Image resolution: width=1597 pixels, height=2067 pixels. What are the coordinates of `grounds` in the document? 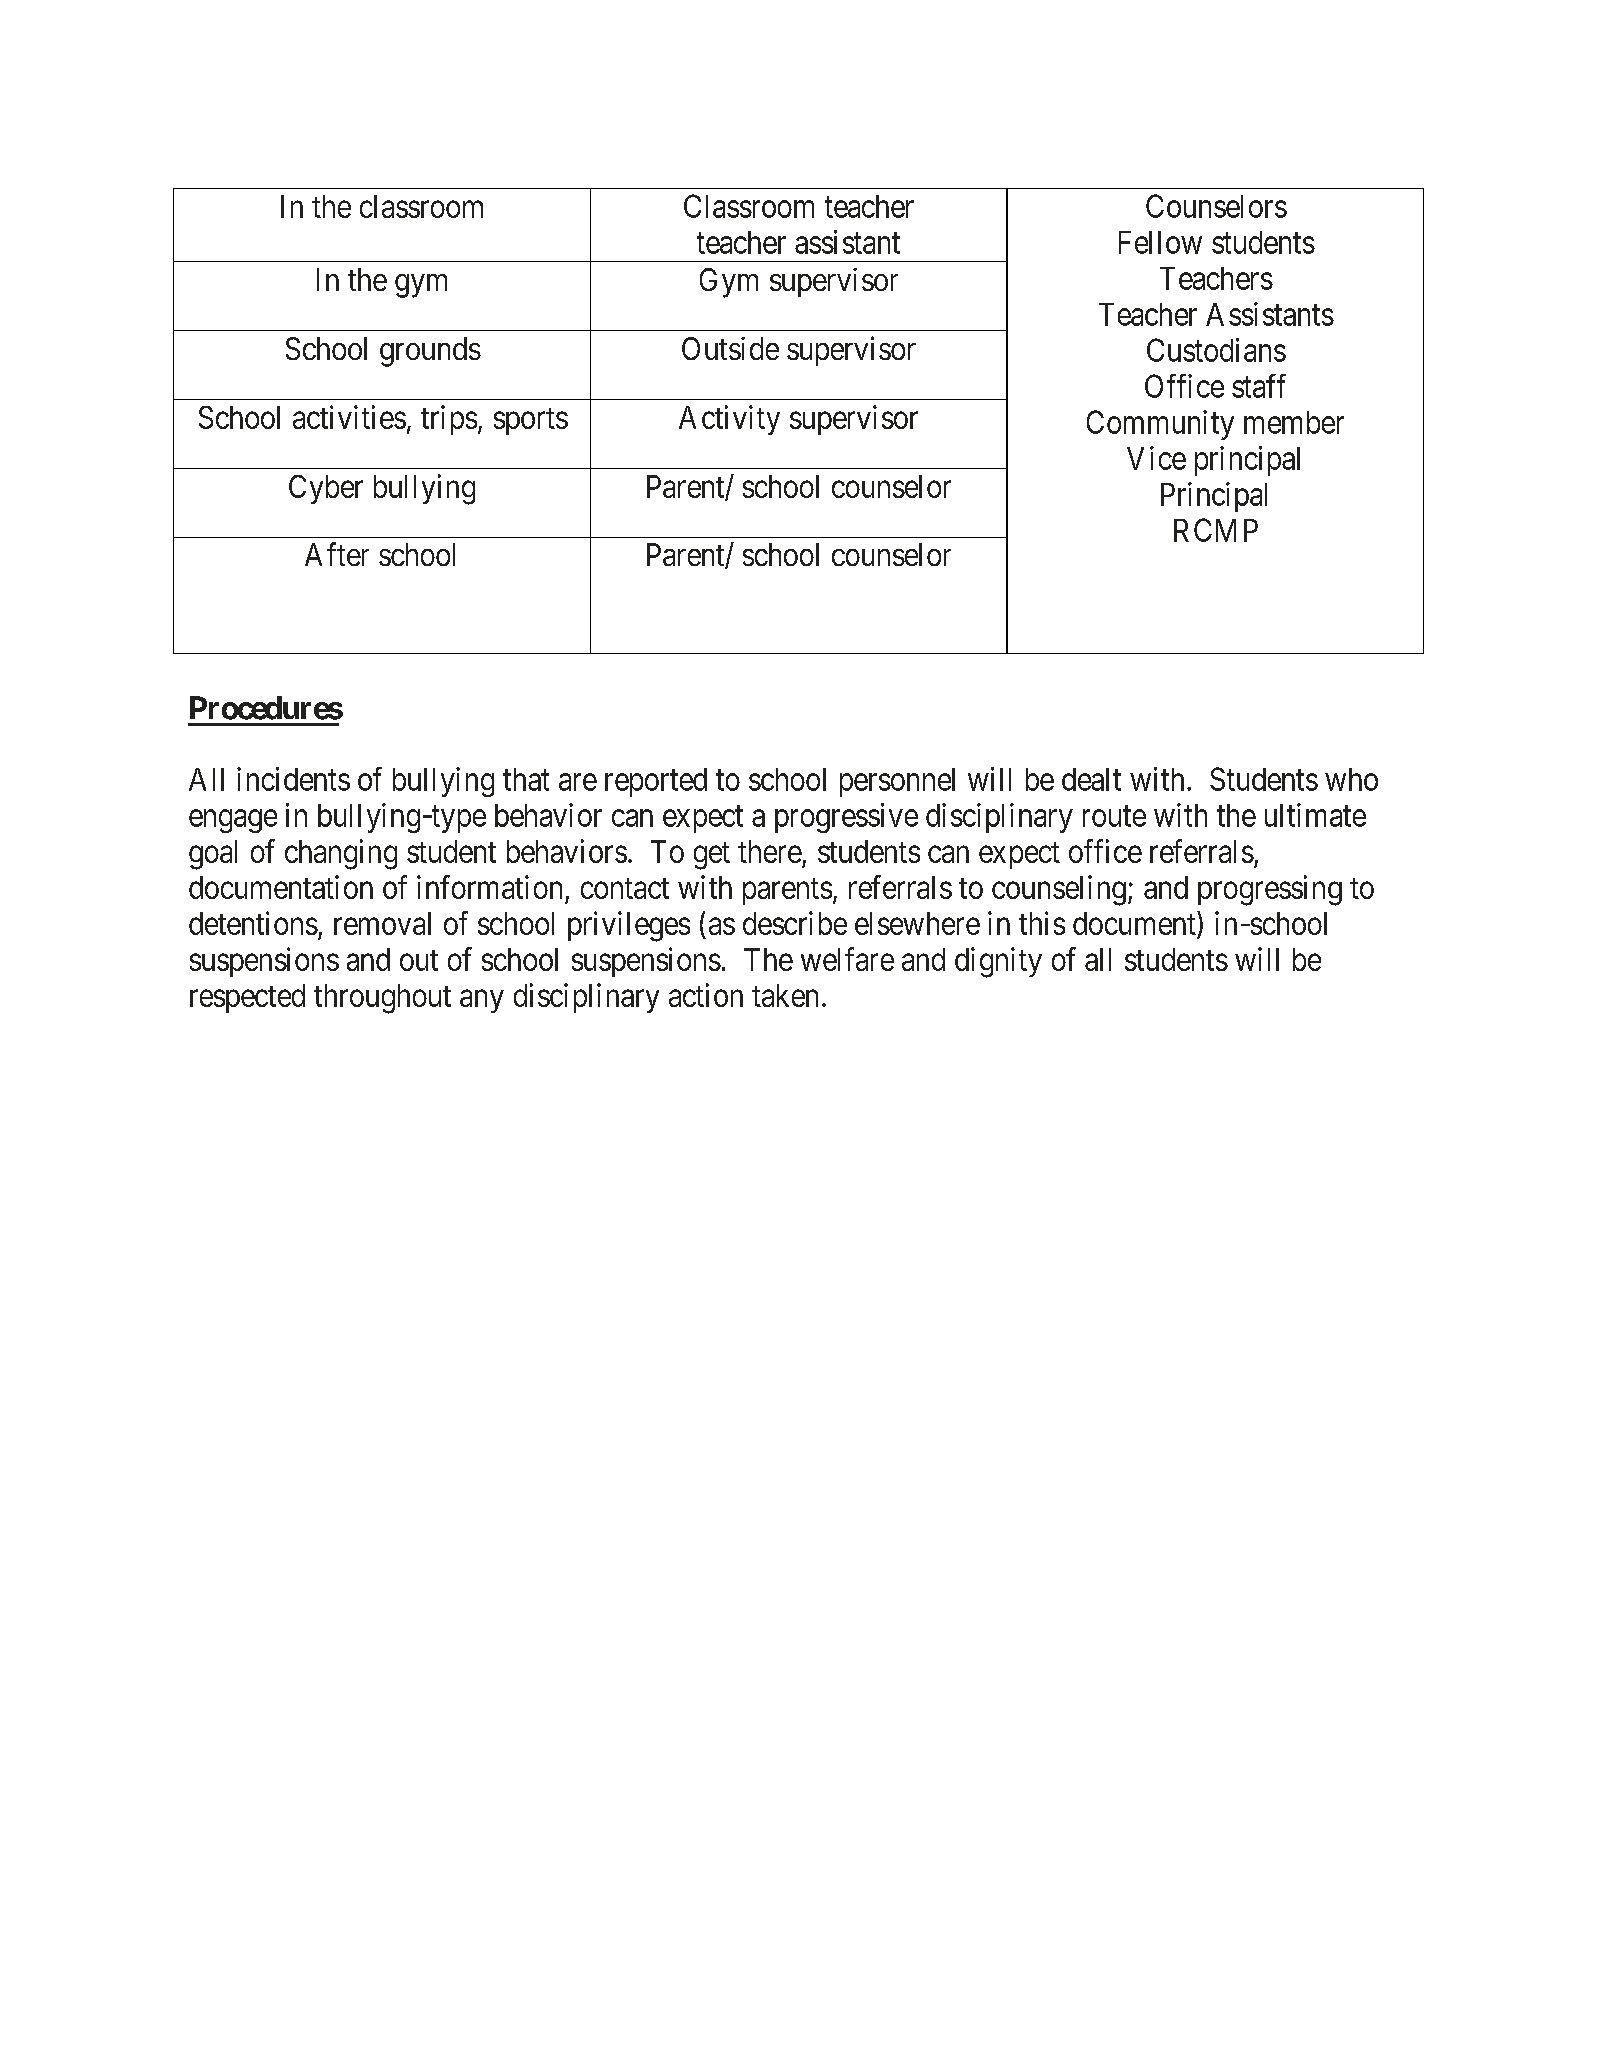 It's located at (430, 352).
